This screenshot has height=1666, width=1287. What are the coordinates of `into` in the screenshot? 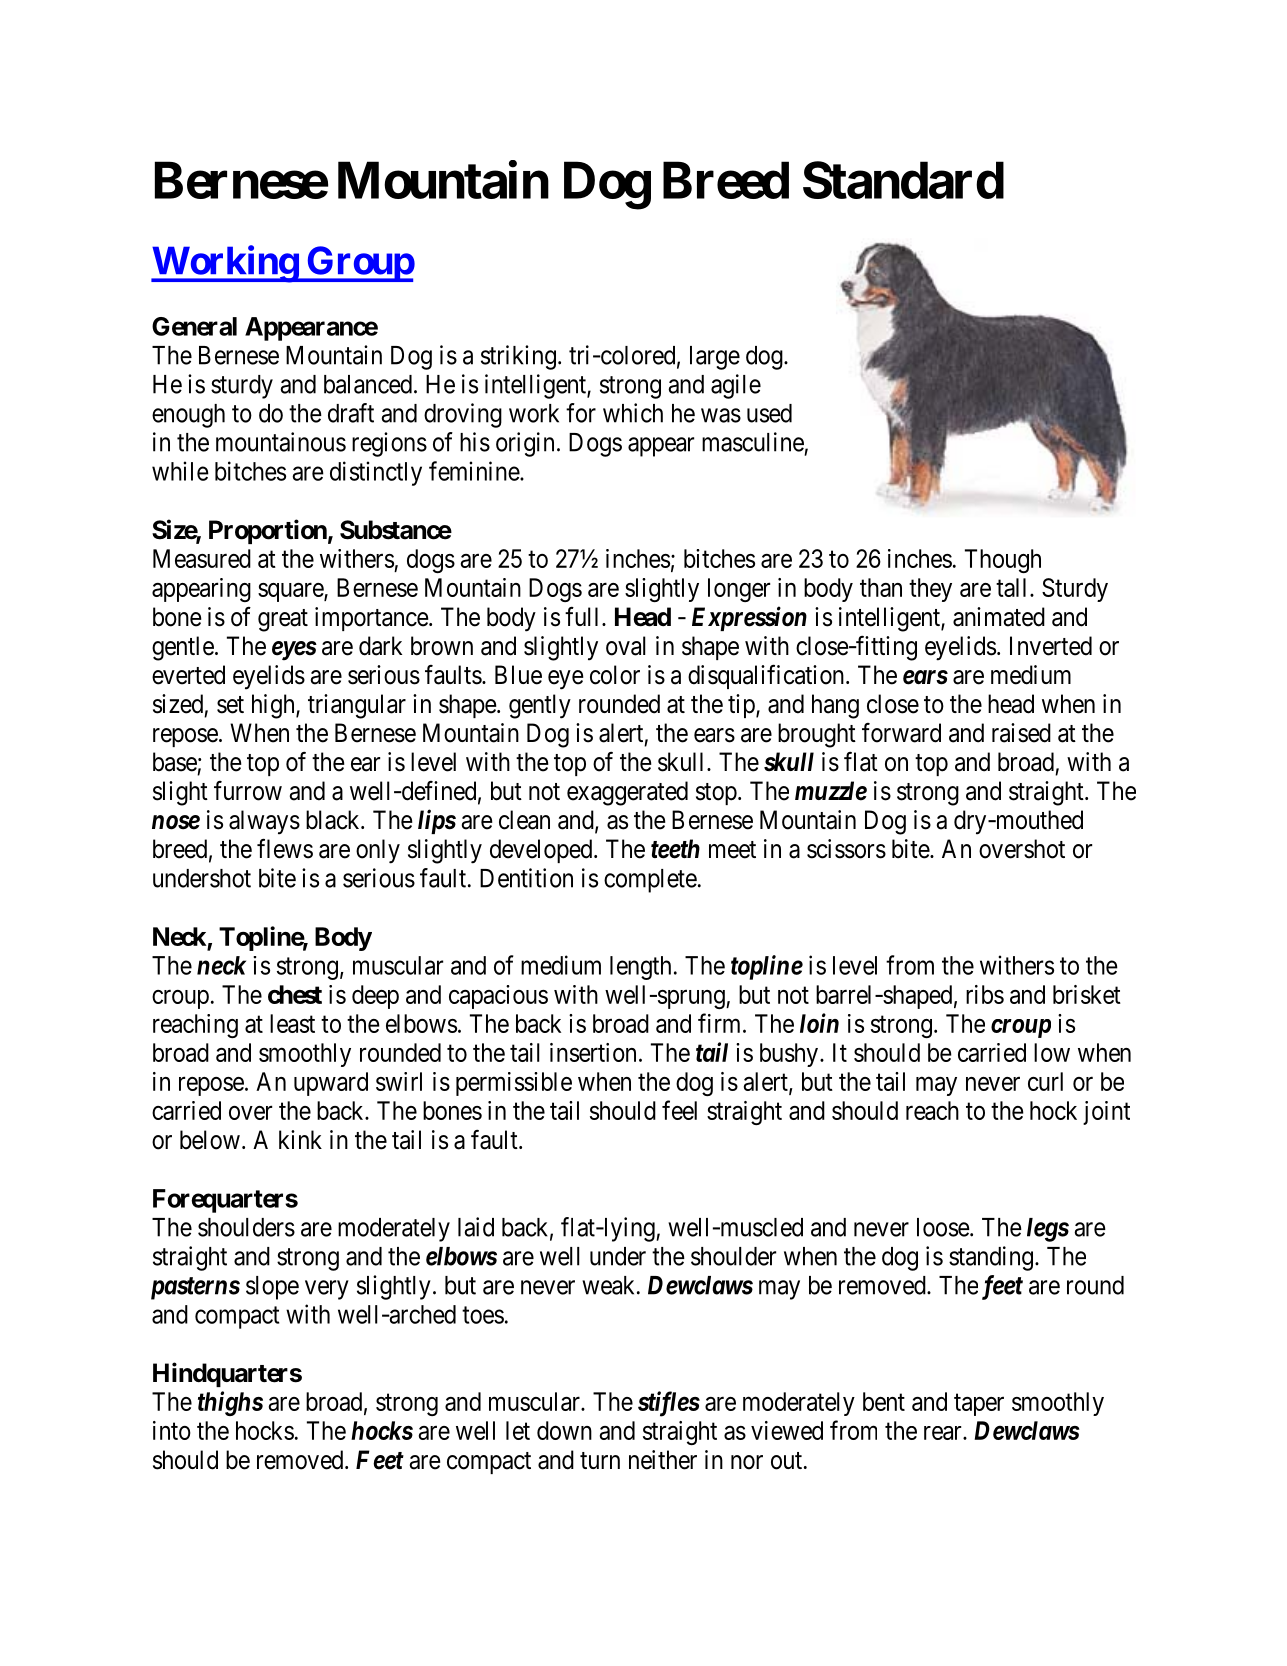 It's located at (172, 1430).
